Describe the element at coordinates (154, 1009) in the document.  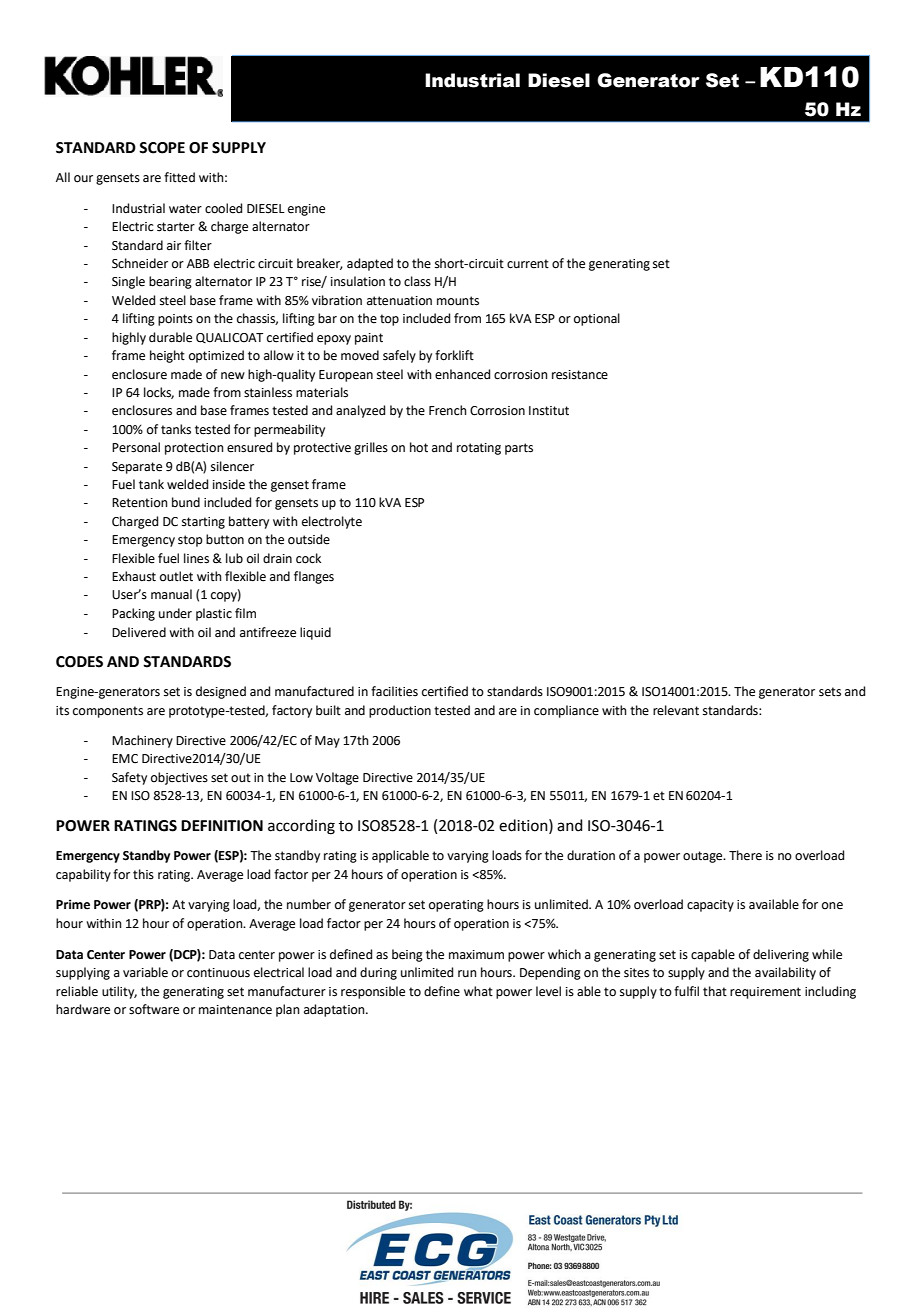
I see `software` at that location.
